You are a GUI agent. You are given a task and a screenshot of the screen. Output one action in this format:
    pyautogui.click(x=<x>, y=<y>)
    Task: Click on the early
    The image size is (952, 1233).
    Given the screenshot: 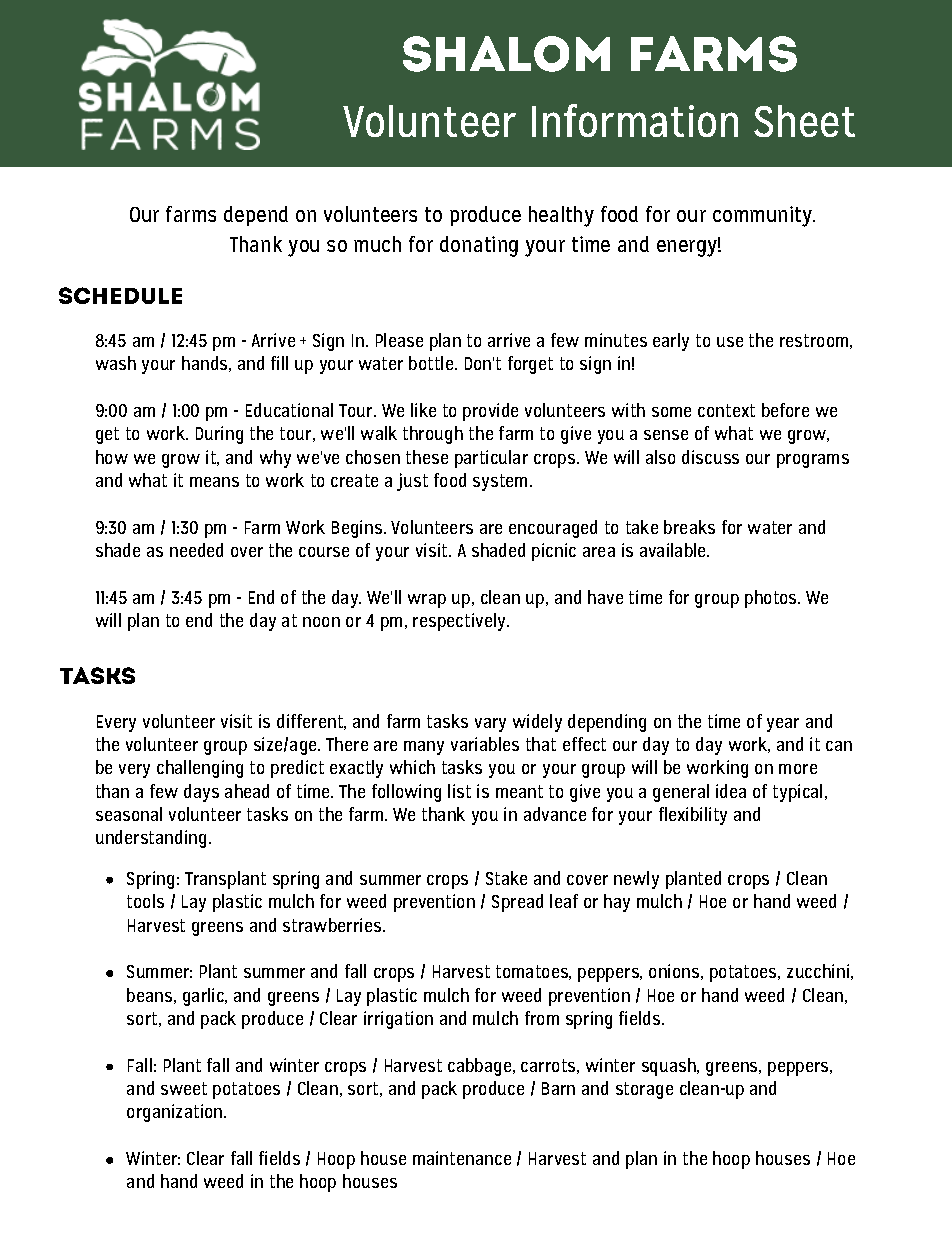 What is the action you would take?
    pyautogui.click(x=671, y=342)
